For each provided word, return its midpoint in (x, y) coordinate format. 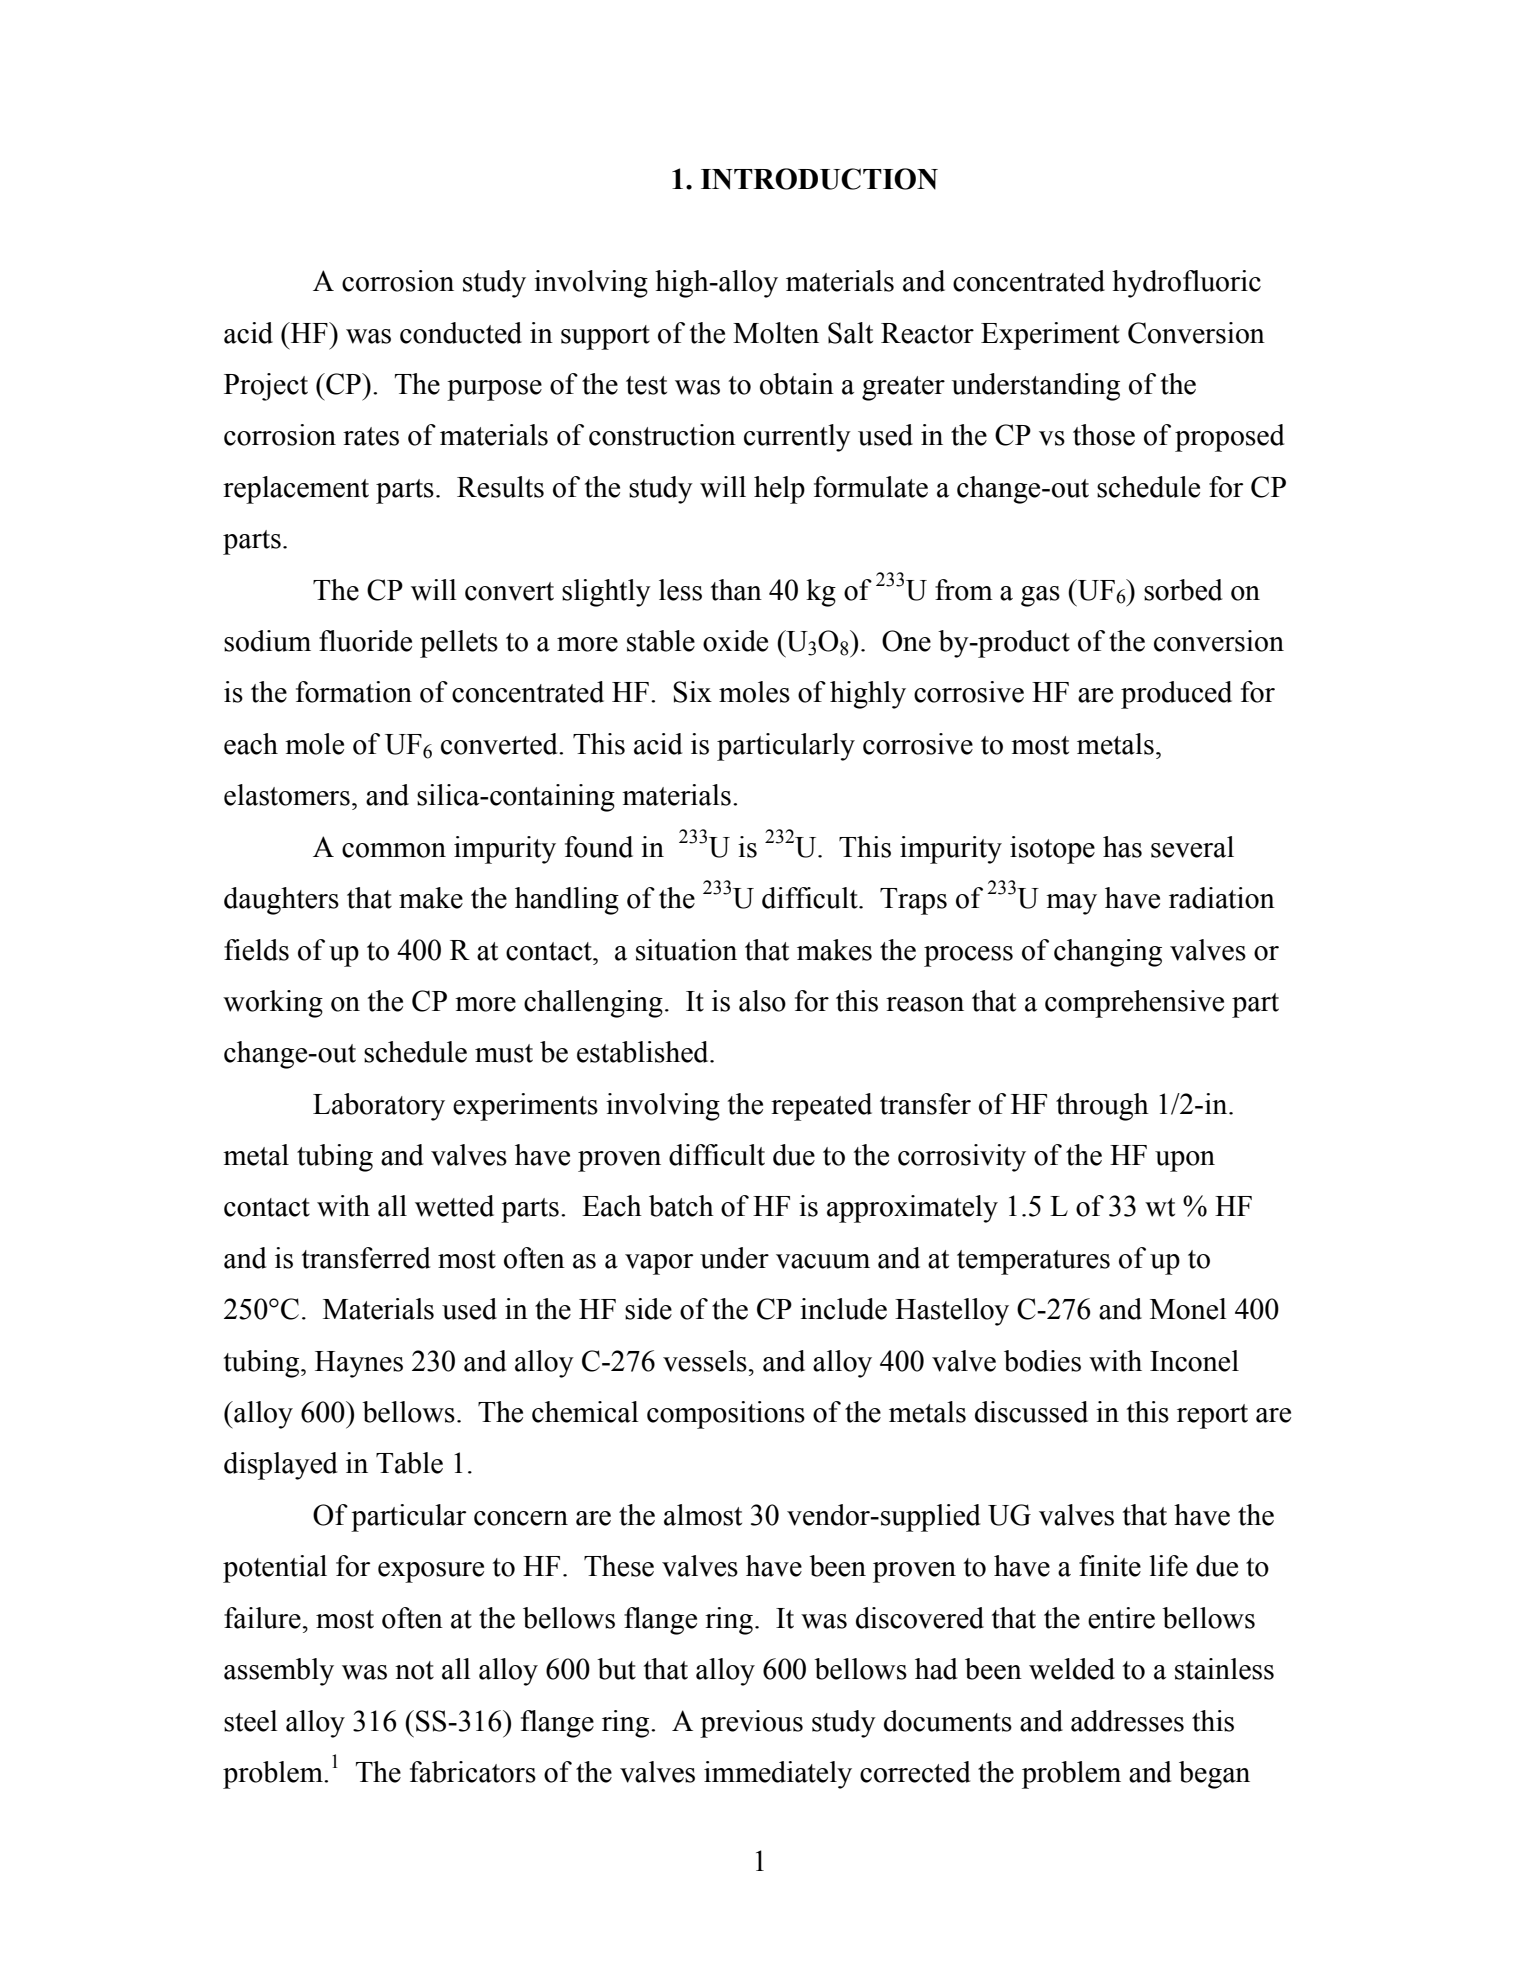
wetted (454, 1206)
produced (1176, 695)
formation (354, 692)
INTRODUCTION (819, 179)
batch (681, 1206)
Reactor (927, 333)
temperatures (1033, 1262)
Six (692, 692)
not (414, 1670)
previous (751, 1724)
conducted (461, 333)
